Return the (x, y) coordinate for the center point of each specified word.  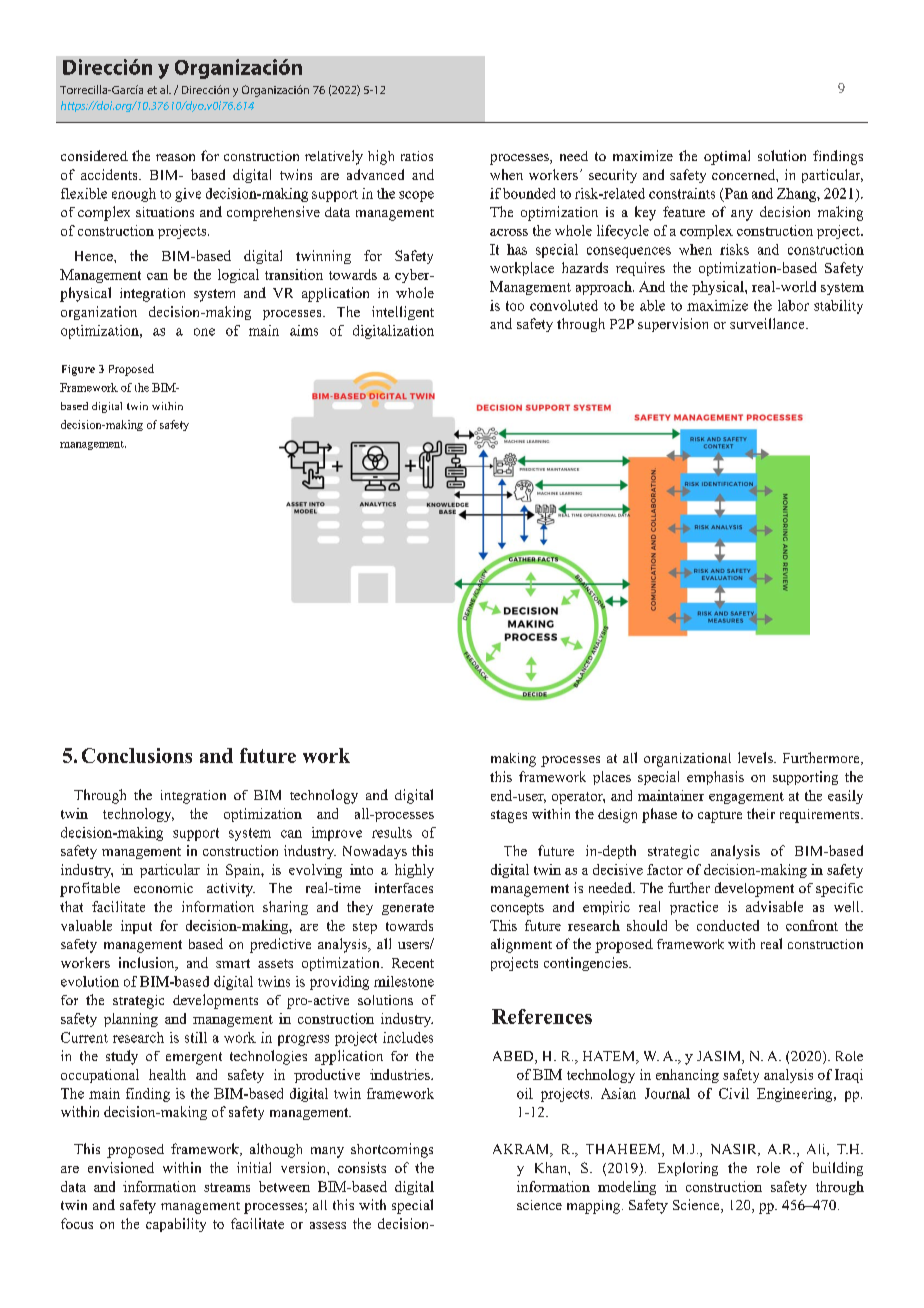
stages (509, 816)
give (188, 195)
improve (337, 834)
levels (756, 757)
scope (416, 196)
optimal (727, 157)
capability (176, 1225)
